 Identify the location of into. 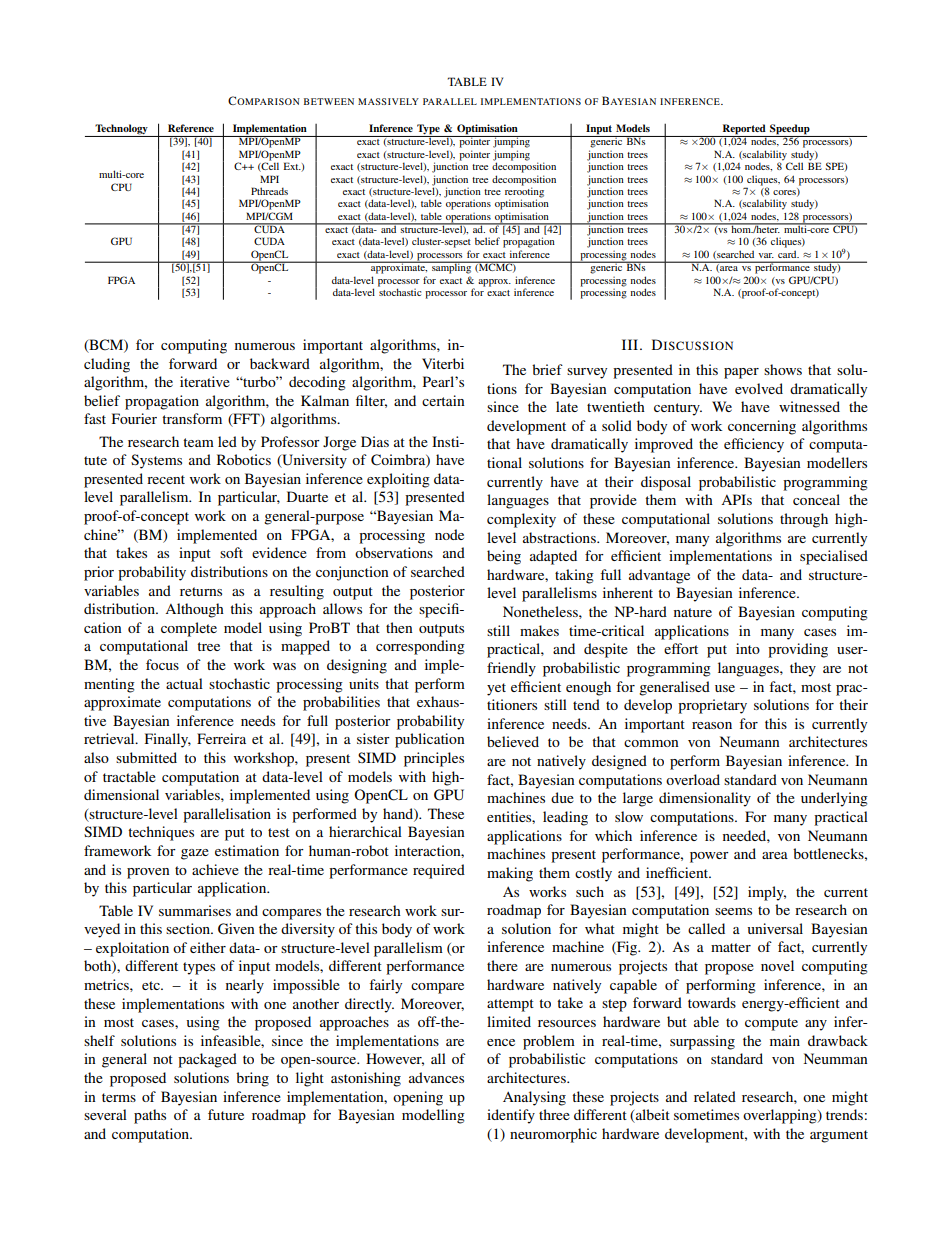
(748, 648).
